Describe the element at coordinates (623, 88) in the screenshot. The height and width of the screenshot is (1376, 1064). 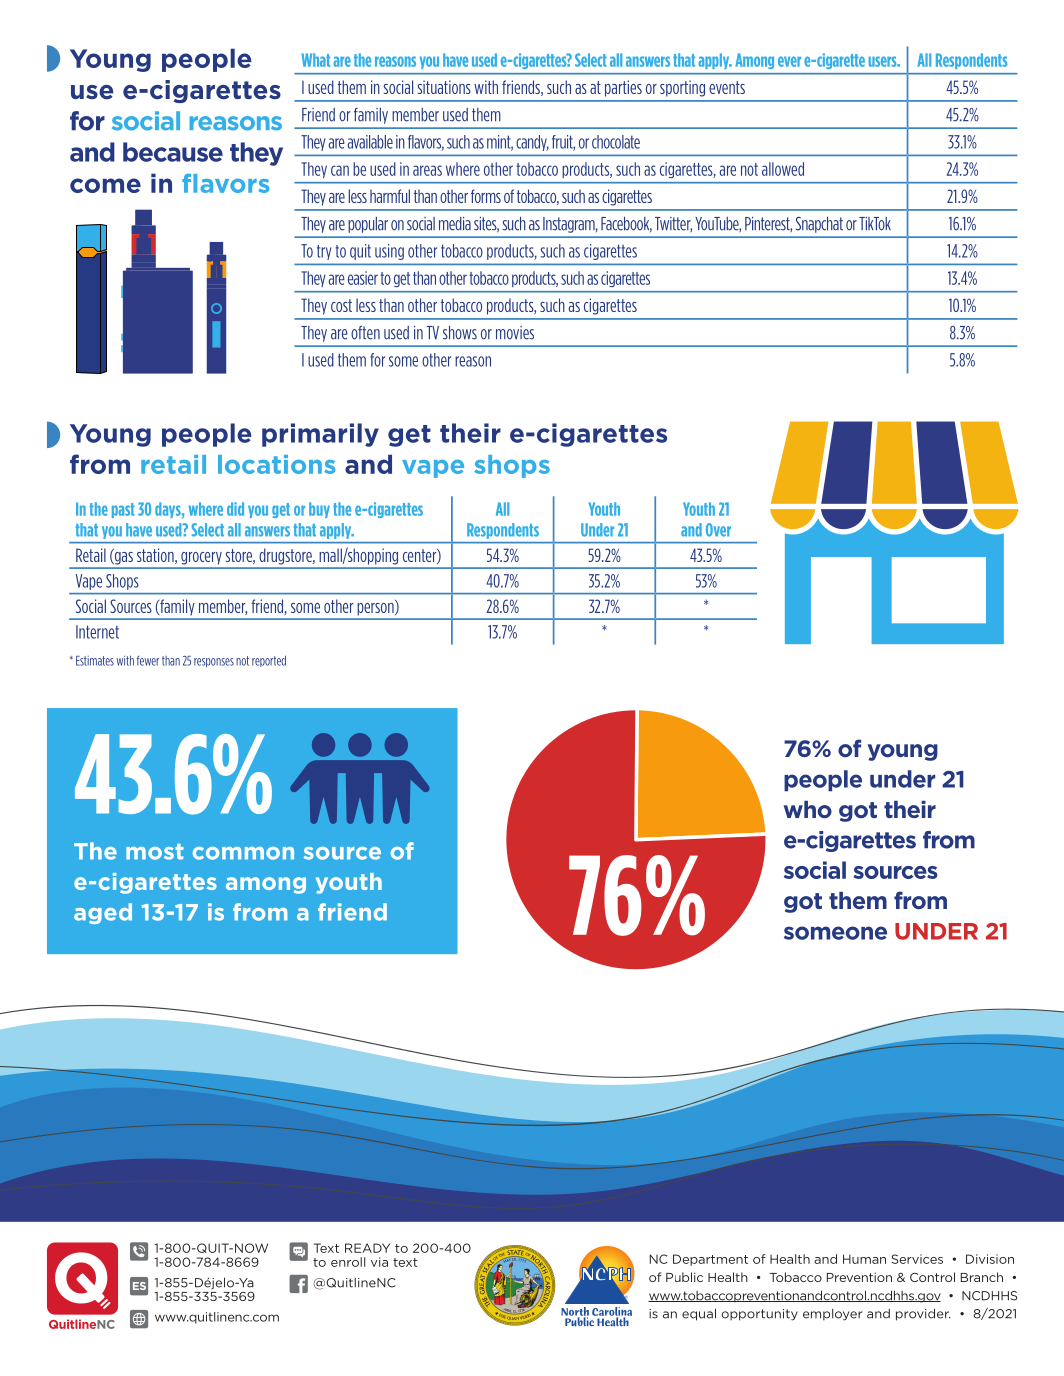
I see `parties` at that location.
